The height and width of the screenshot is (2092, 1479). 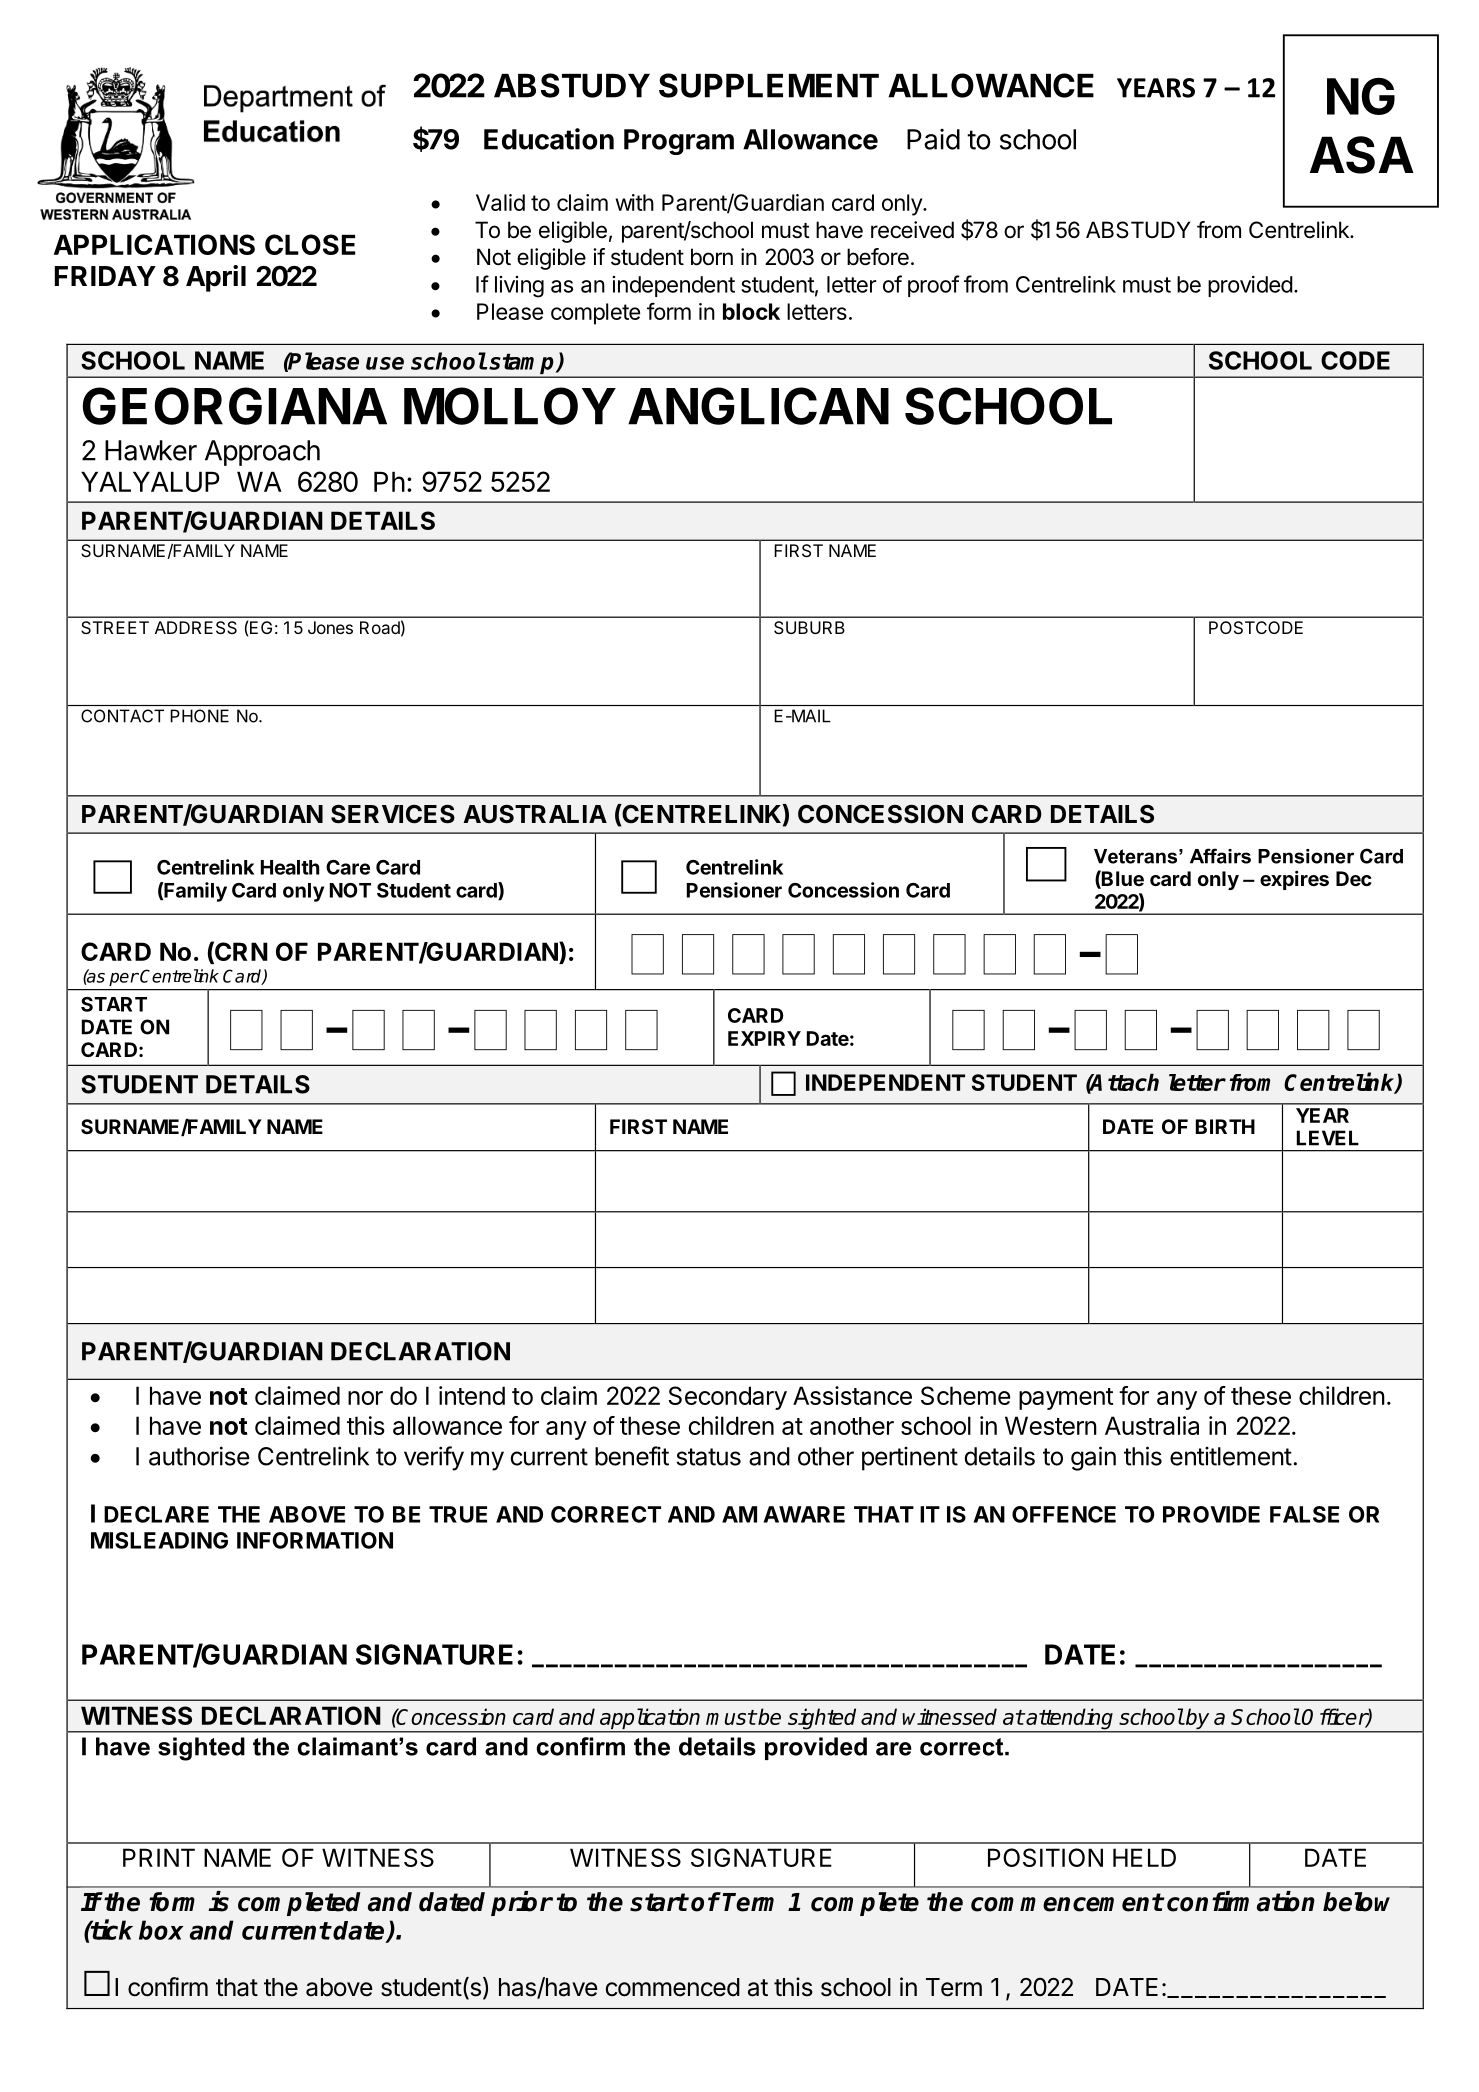 What do you see at coordinates (727, 1398) in the screenshot?
I see `Secondary` at bounding box center [727, 1398].
